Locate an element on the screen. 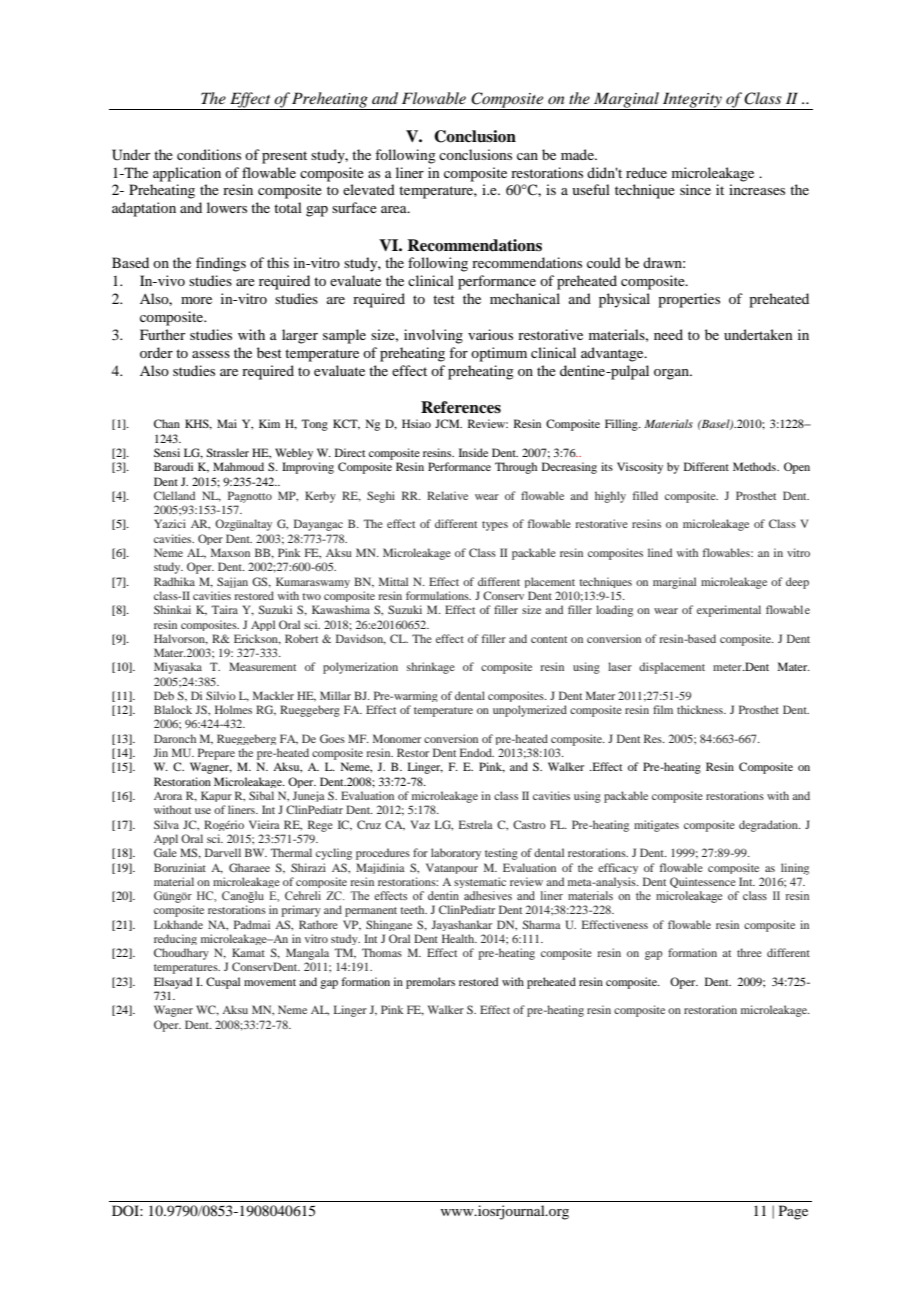 Image resolution: width=924 pixels, height=1308 pixels. Mahmoud is located at coordinates (238, 466).
